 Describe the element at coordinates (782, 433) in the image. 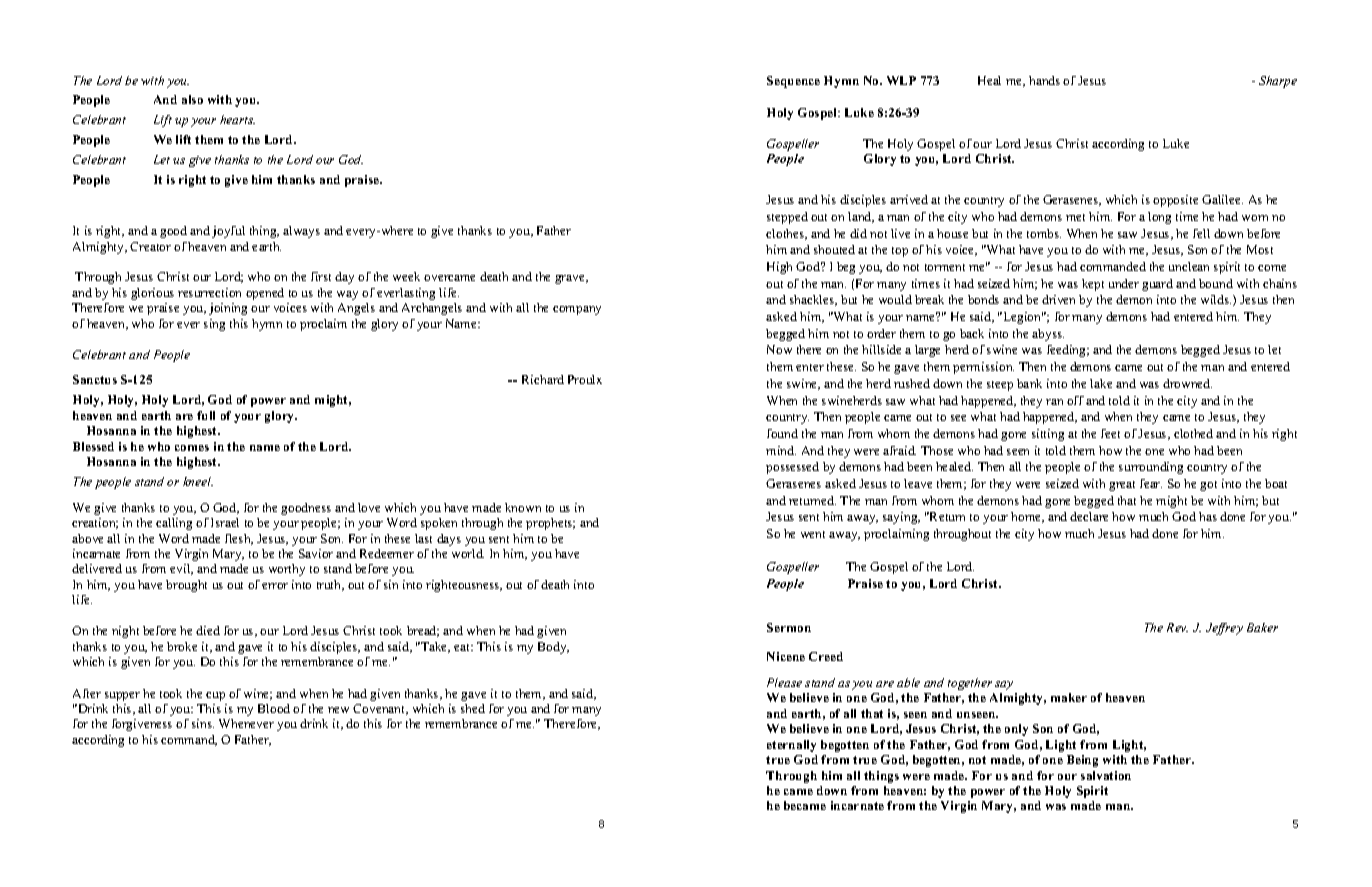

I see `found` at that location.
